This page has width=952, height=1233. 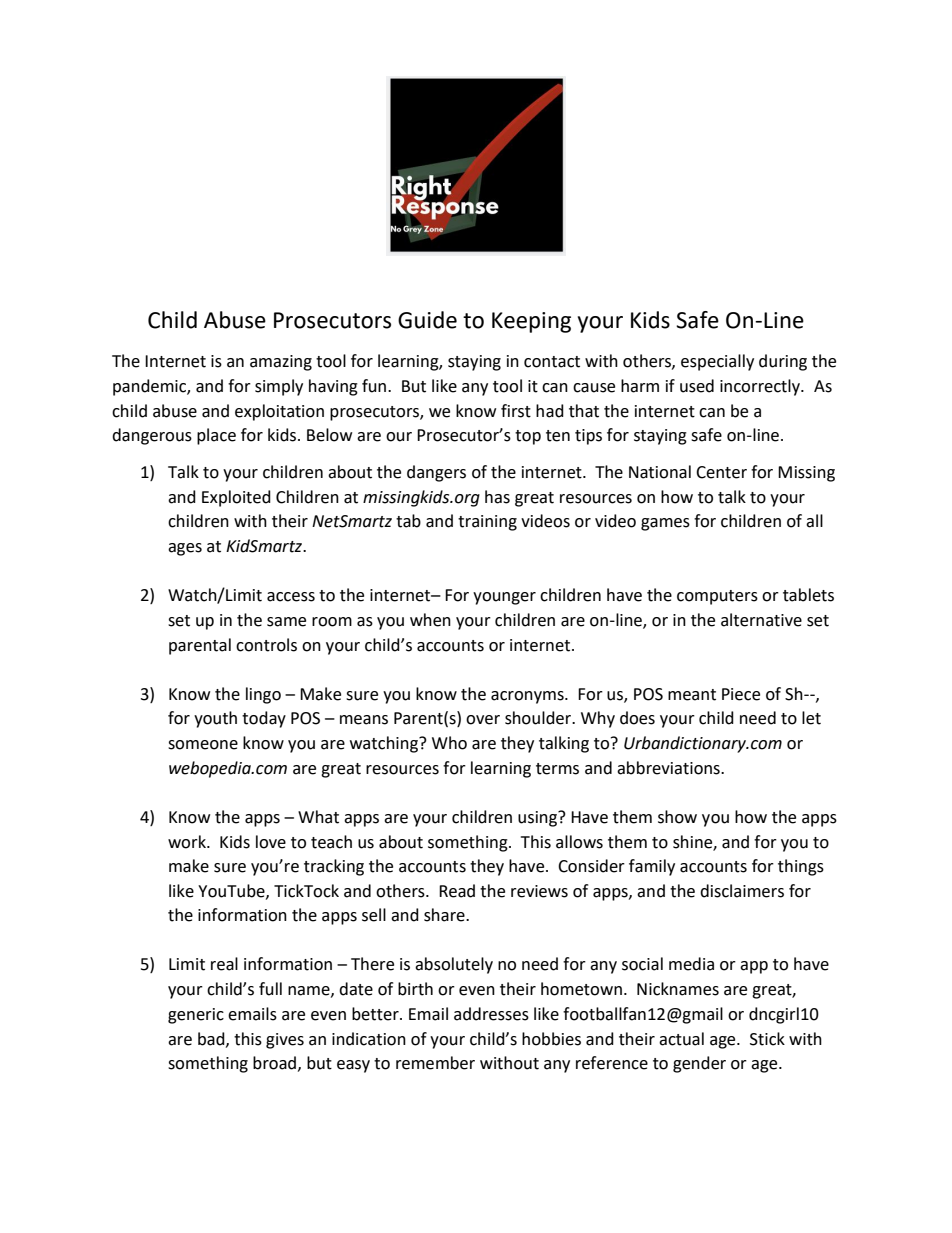 I want to click on bad, so click(x=212, y=1039).
